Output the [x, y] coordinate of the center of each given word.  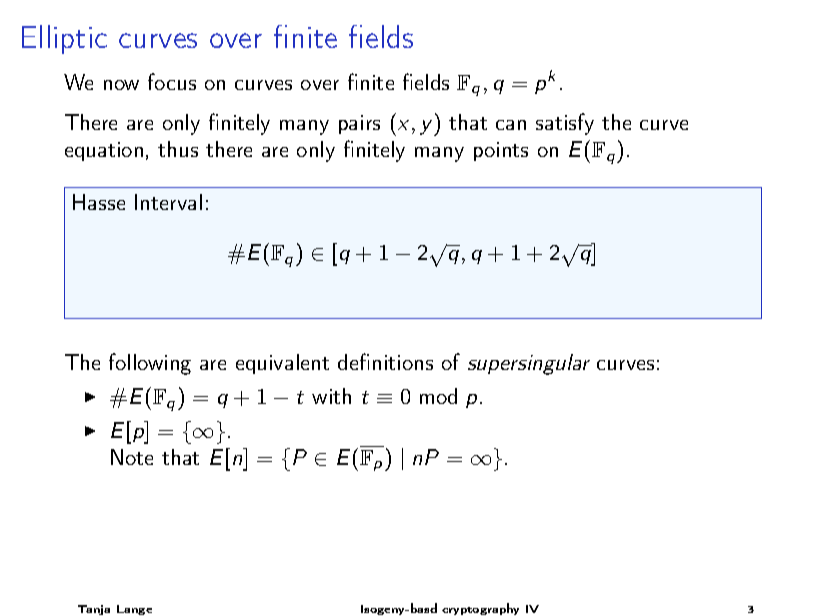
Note [132, 457]
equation [104, 151]
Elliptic [64, 39]
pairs [359, 124]
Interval [168, 202]
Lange [134, 610]
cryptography [480, 609]
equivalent [282, 364]
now [121, 85]
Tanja [94, 610]
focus [172, 81]
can [511, 125]
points [501, 151]
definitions [385, 361]
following [150, 364]
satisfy [565, 124]
